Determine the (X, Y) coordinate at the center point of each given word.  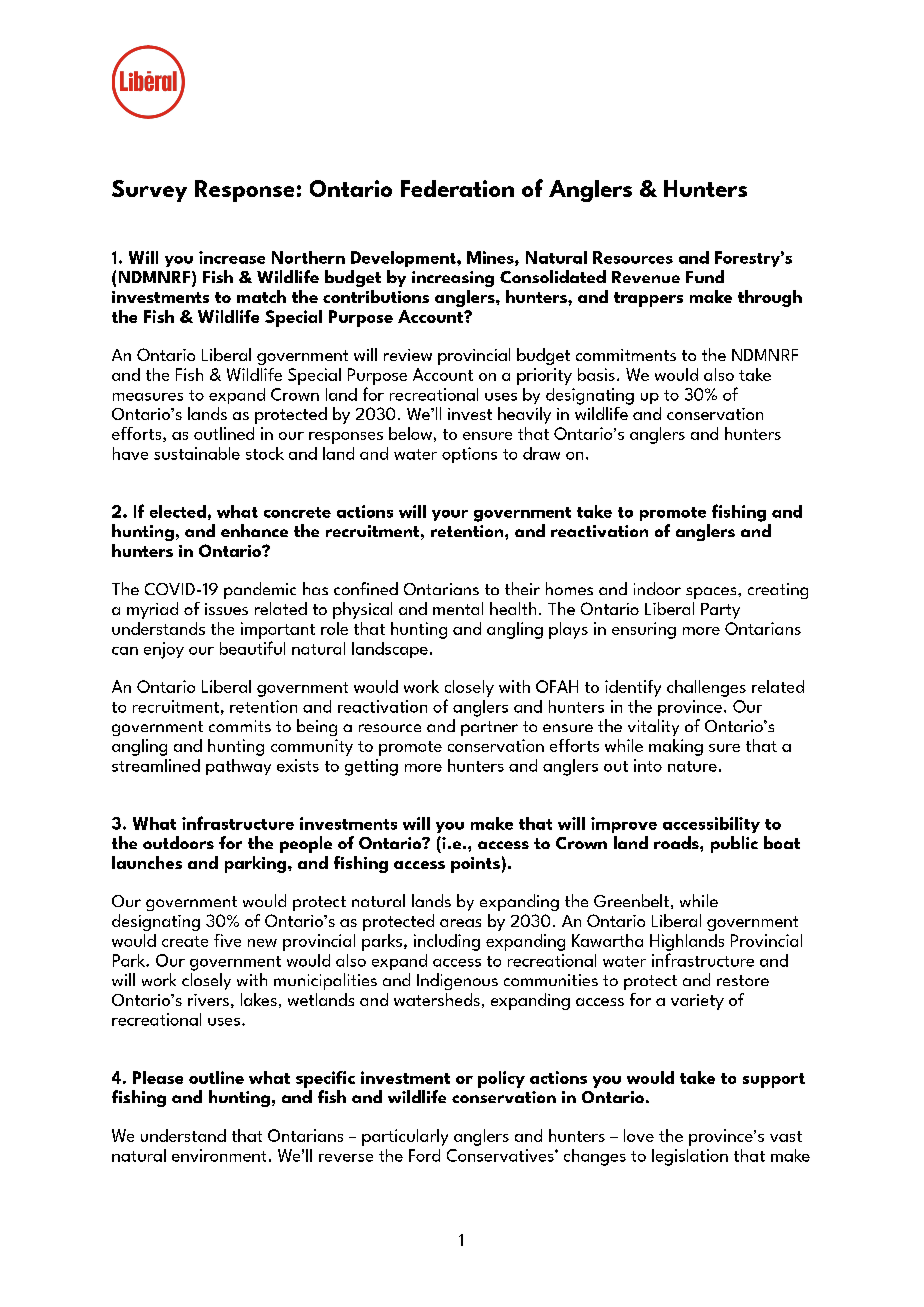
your (450, 515)
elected (178, 511)
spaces (712, 593)
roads (677, 842)
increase (232, 257)
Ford (424, 1155)
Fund (705, 276)
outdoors (178, 842)
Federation (457, 188)
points (475, 865)
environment (219, 1155)
